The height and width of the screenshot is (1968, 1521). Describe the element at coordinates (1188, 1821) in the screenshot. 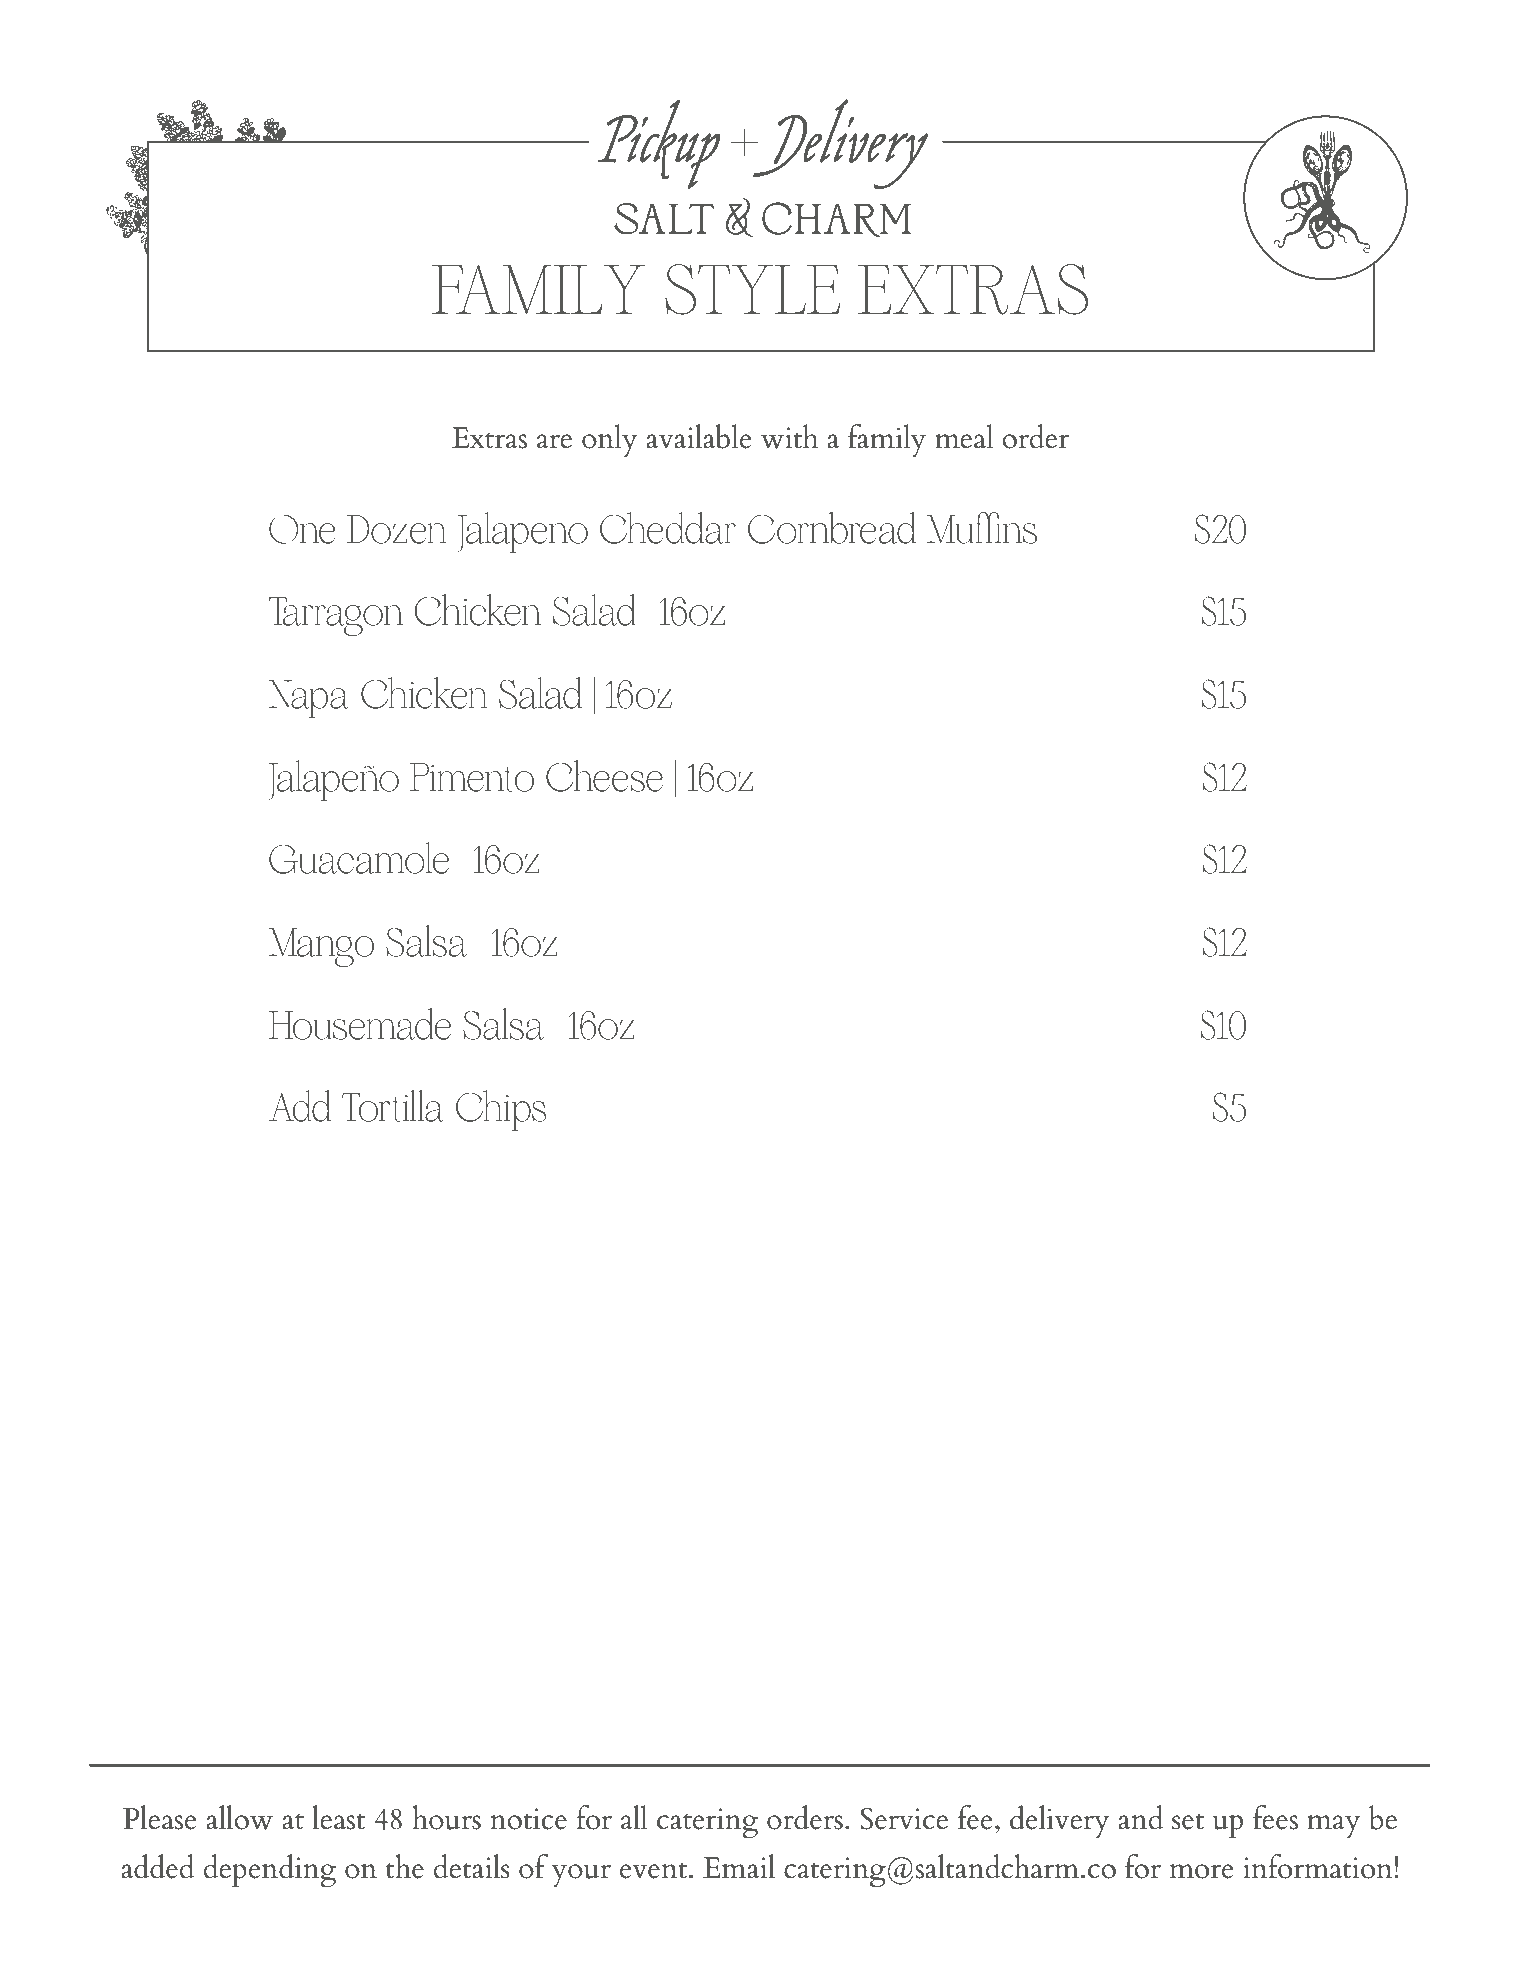

I see `set` at that location.
